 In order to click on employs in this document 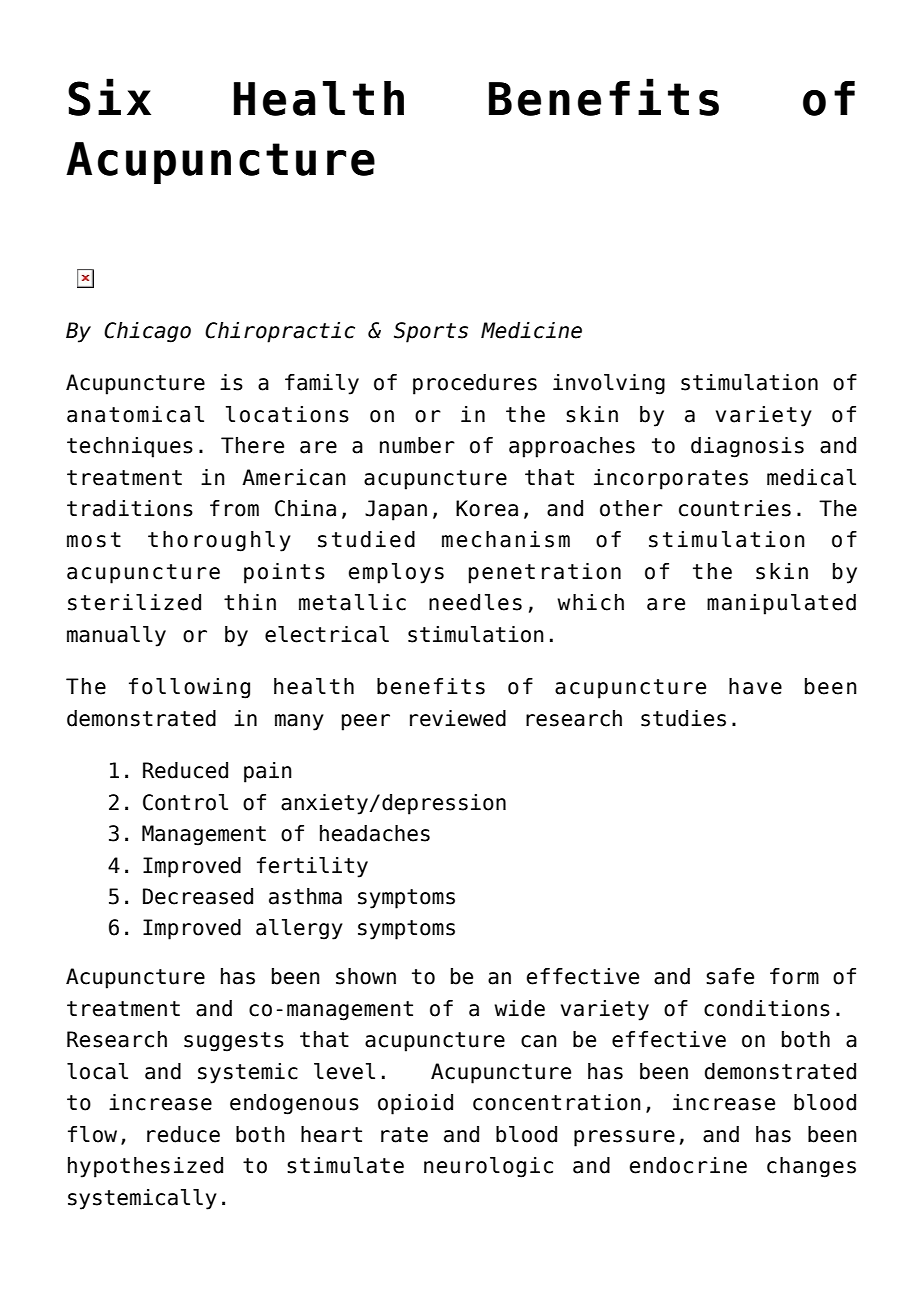, I will do `click(396, 573)`.
